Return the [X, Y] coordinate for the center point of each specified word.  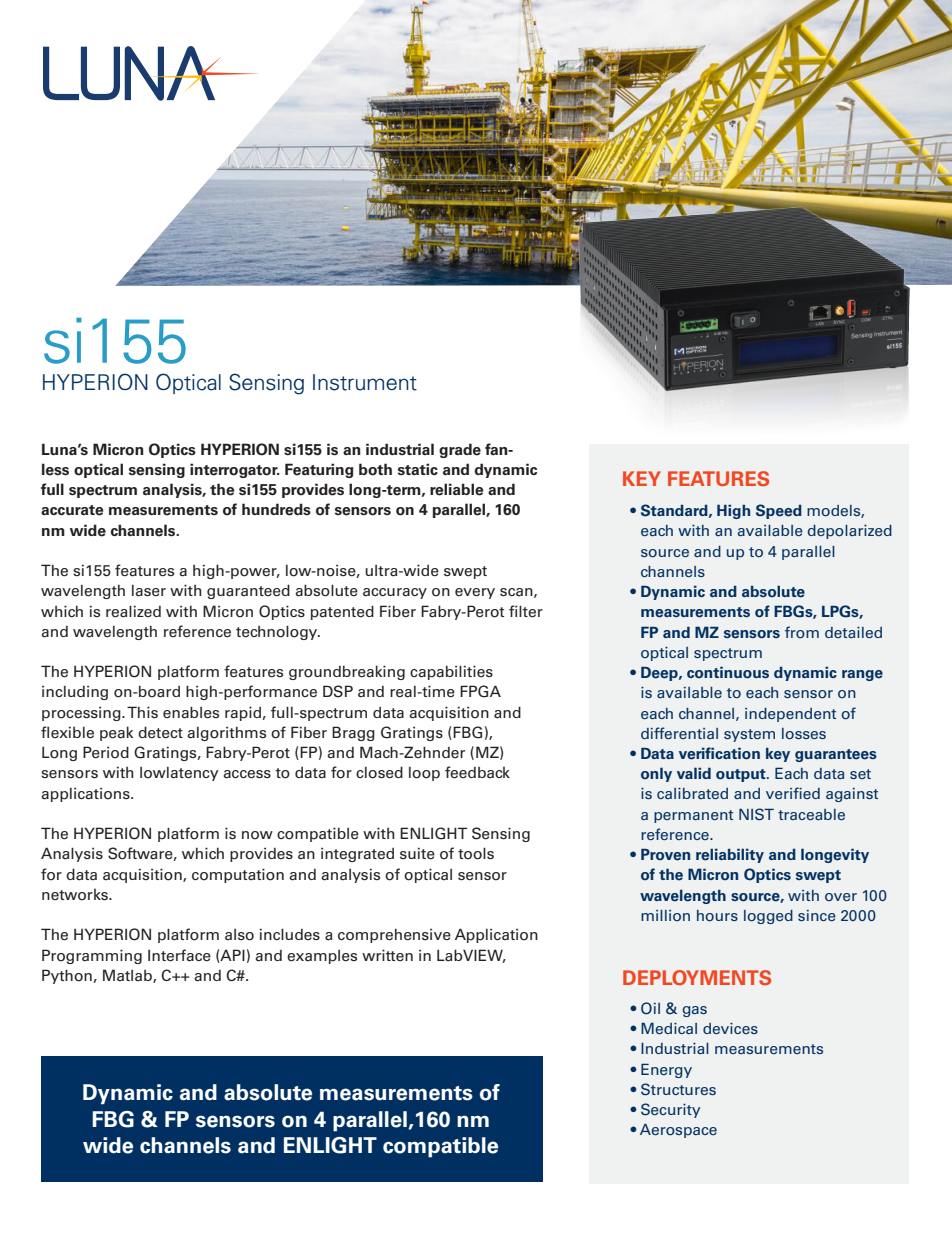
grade [460, 450]
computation [238, 875]
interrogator [235, 470]
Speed [779, 511]
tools [476, 853]
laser [149, 591]
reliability [730, 855]
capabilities [451, 672]
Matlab [128, 976]
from [802, 632]
